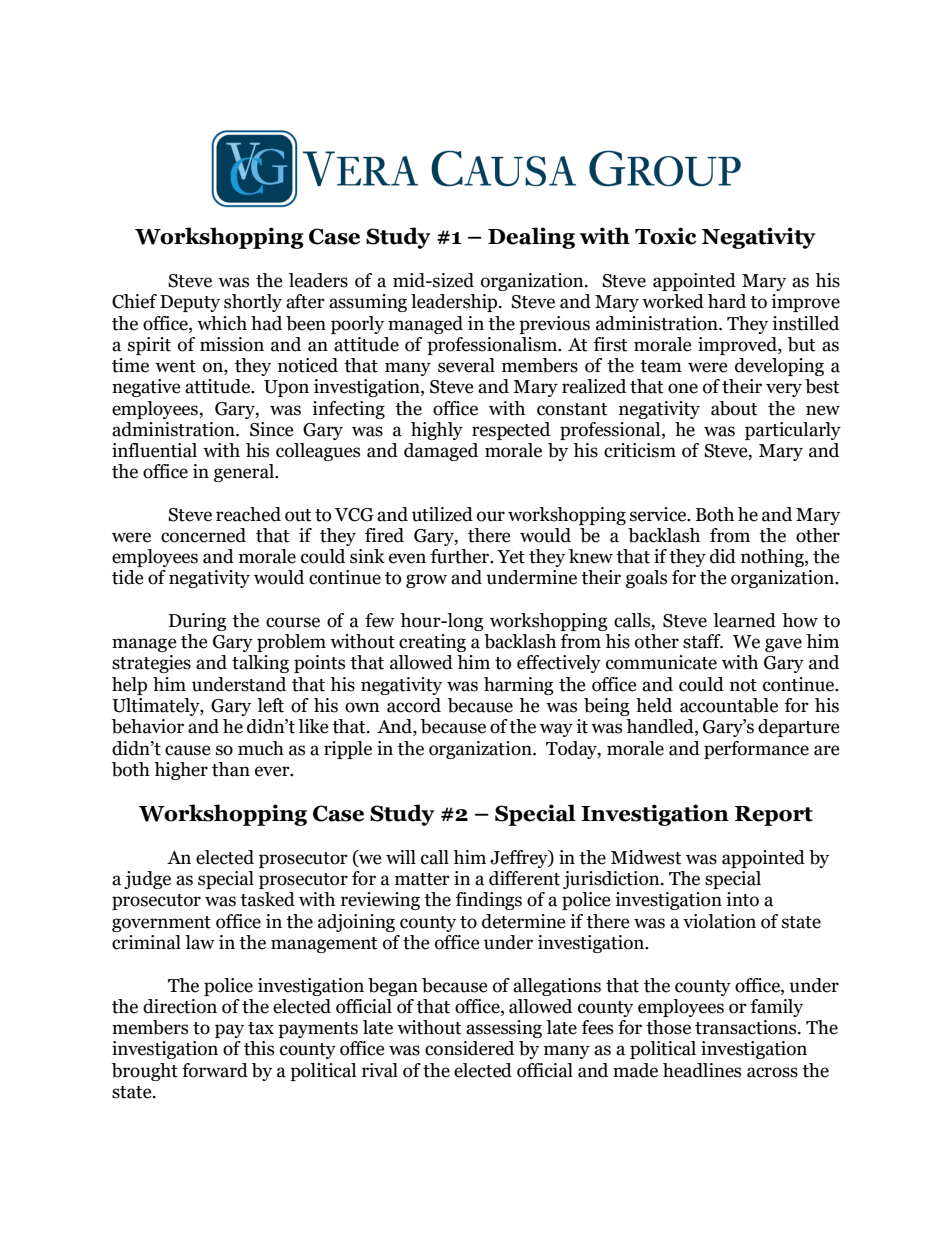 This document has width=952, height=1233. What do you see at coordinates (190, 303) in the document?
I see `Deputy` at bounding box center [190, 303].
